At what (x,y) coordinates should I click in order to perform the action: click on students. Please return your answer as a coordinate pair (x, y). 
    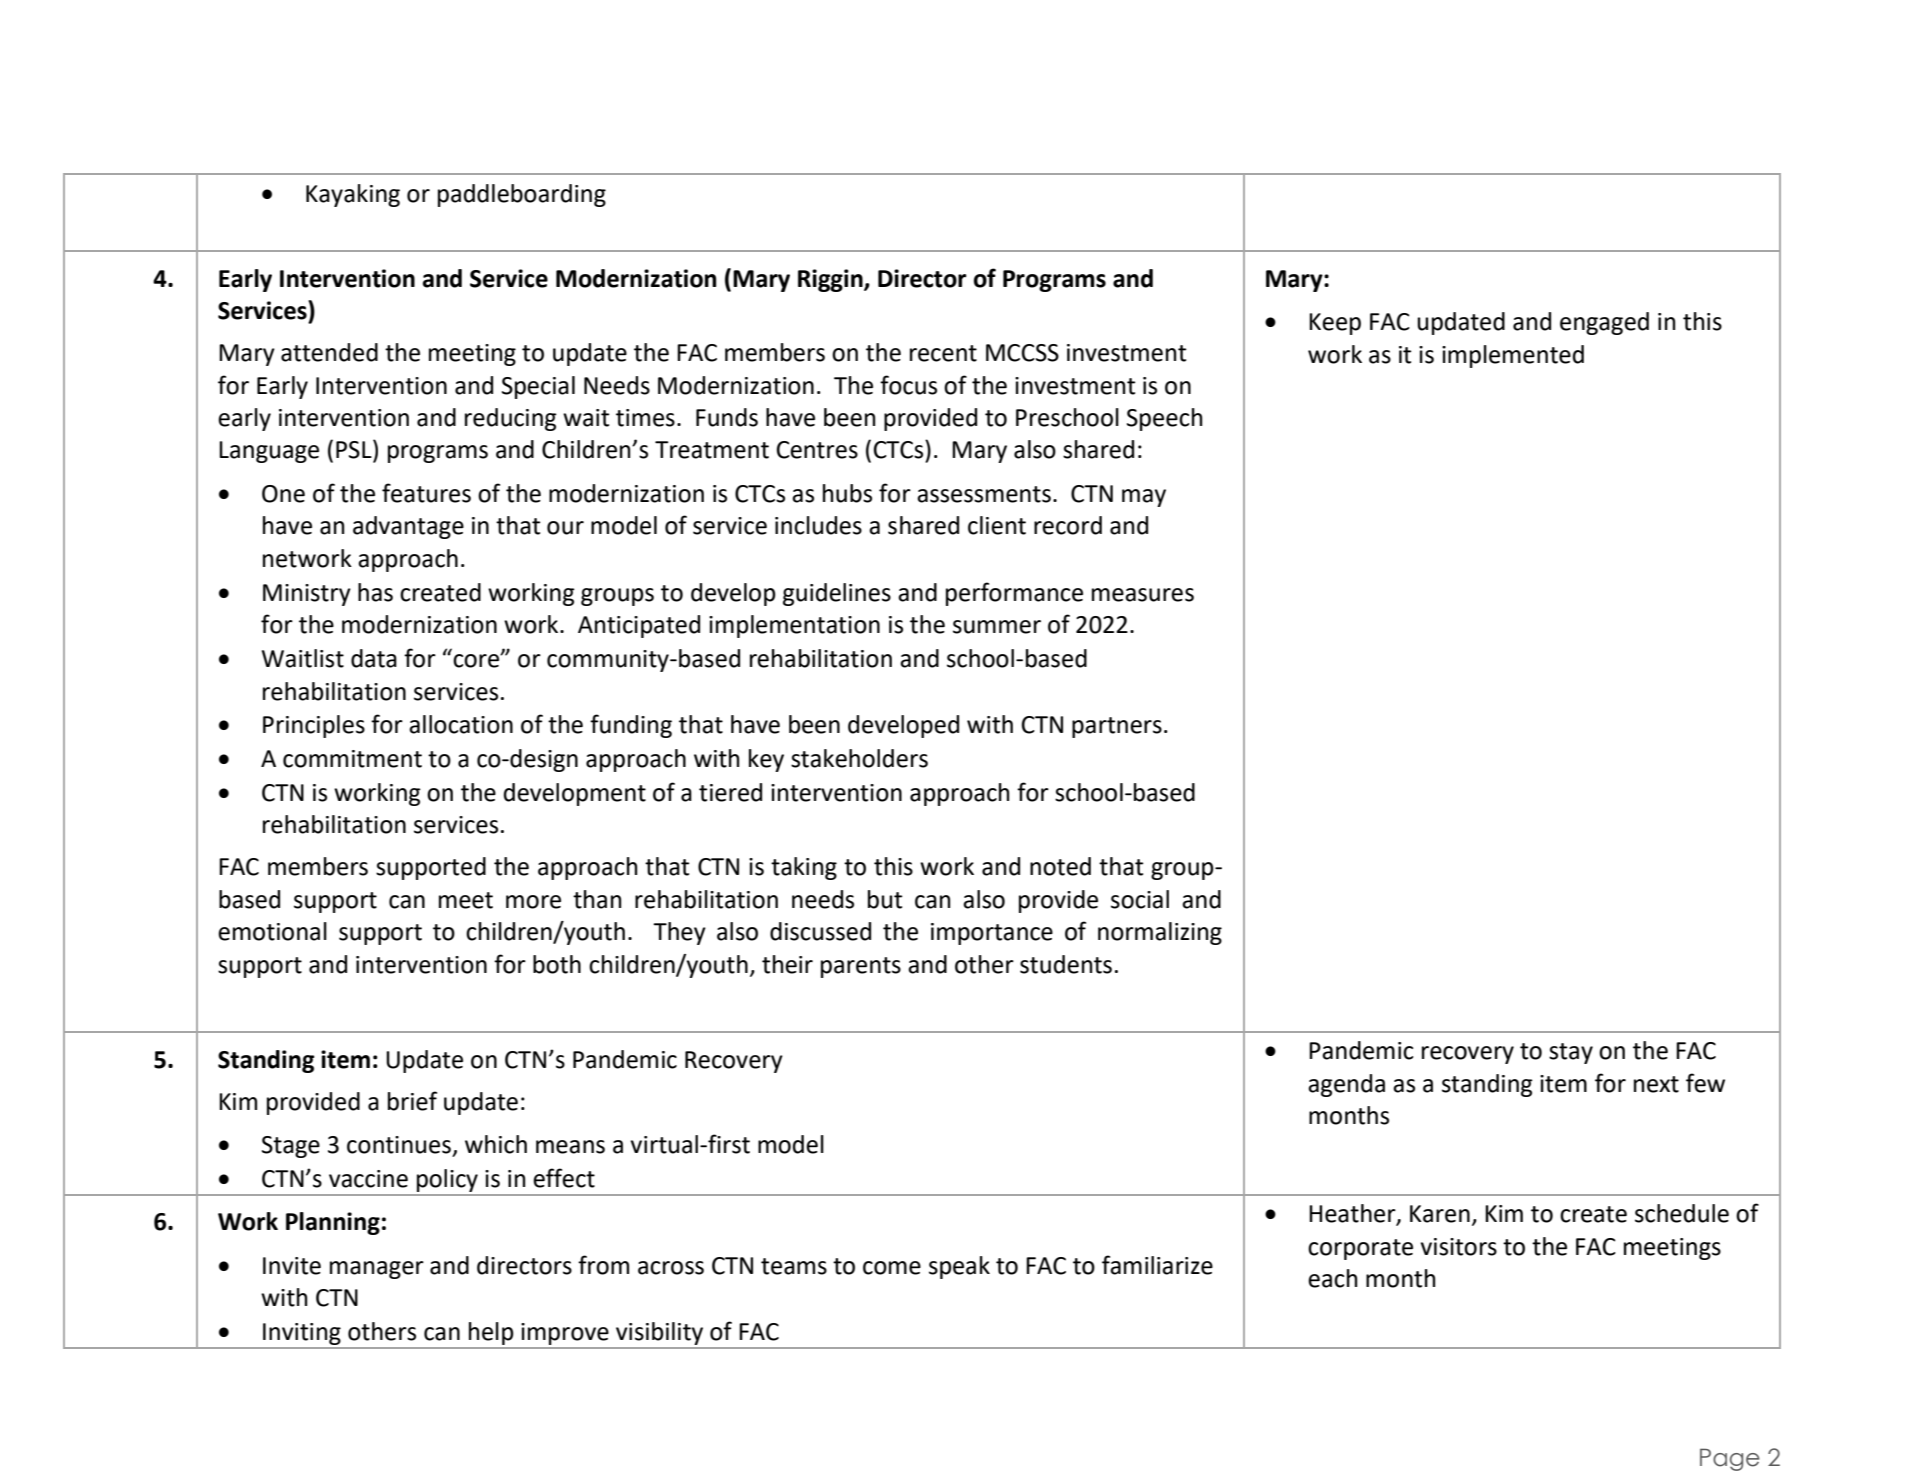
    Looking at the image, I should click on (1066, 964).
